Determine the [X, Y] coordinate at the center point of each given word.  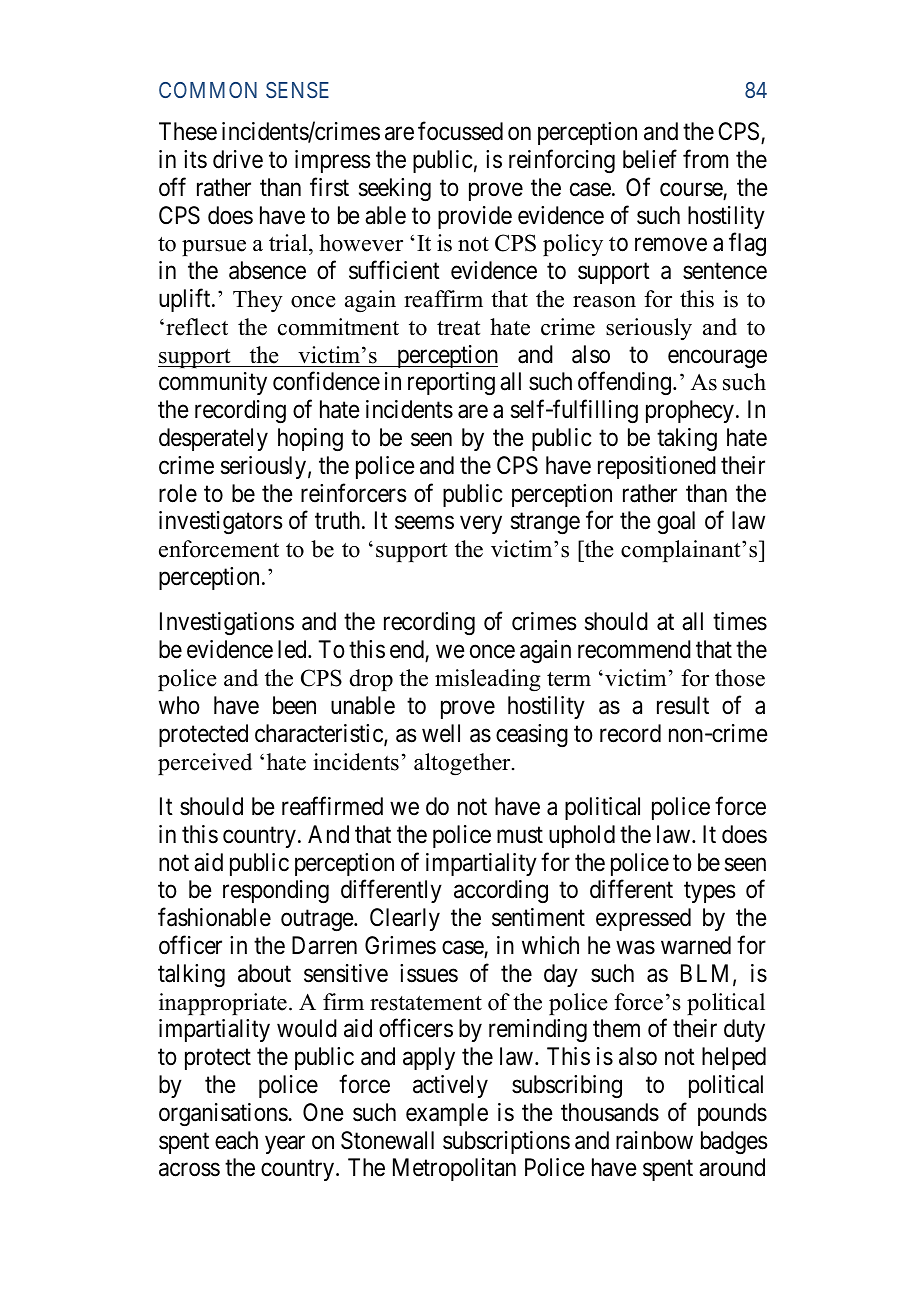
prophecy [690, 411]
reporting [451, 383]
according [501, 891]
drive [238, 159]
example [447, 1114]
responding [276, 891]
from [705, 159]
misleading [488, 680]
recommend [634, 649]
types [709, 892]
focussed [460, 131]
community [213, 383]
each [236, 1140]
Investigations [227, 623]
